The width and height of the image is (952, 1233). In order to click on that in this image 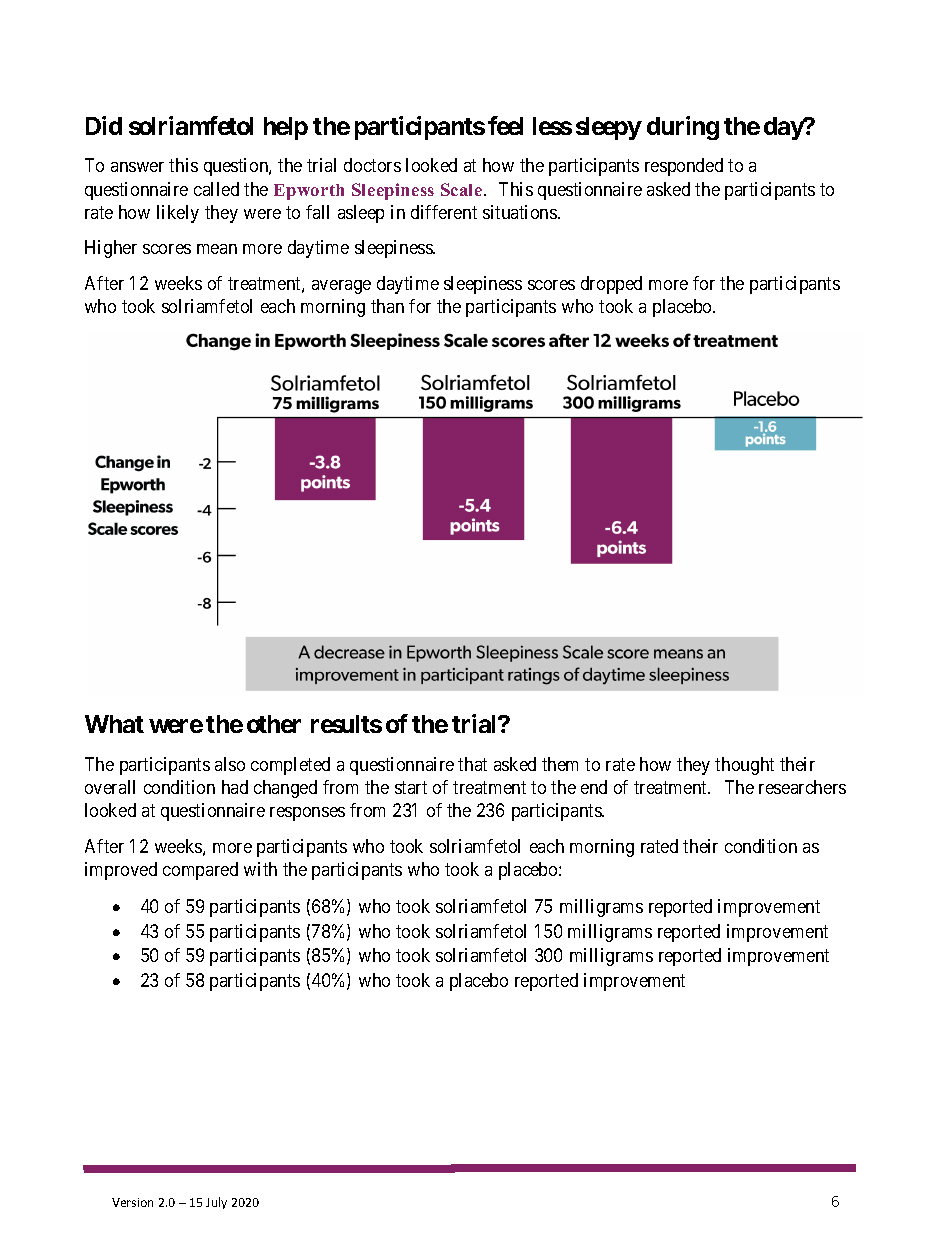, I will do `click(472, 764)`.
